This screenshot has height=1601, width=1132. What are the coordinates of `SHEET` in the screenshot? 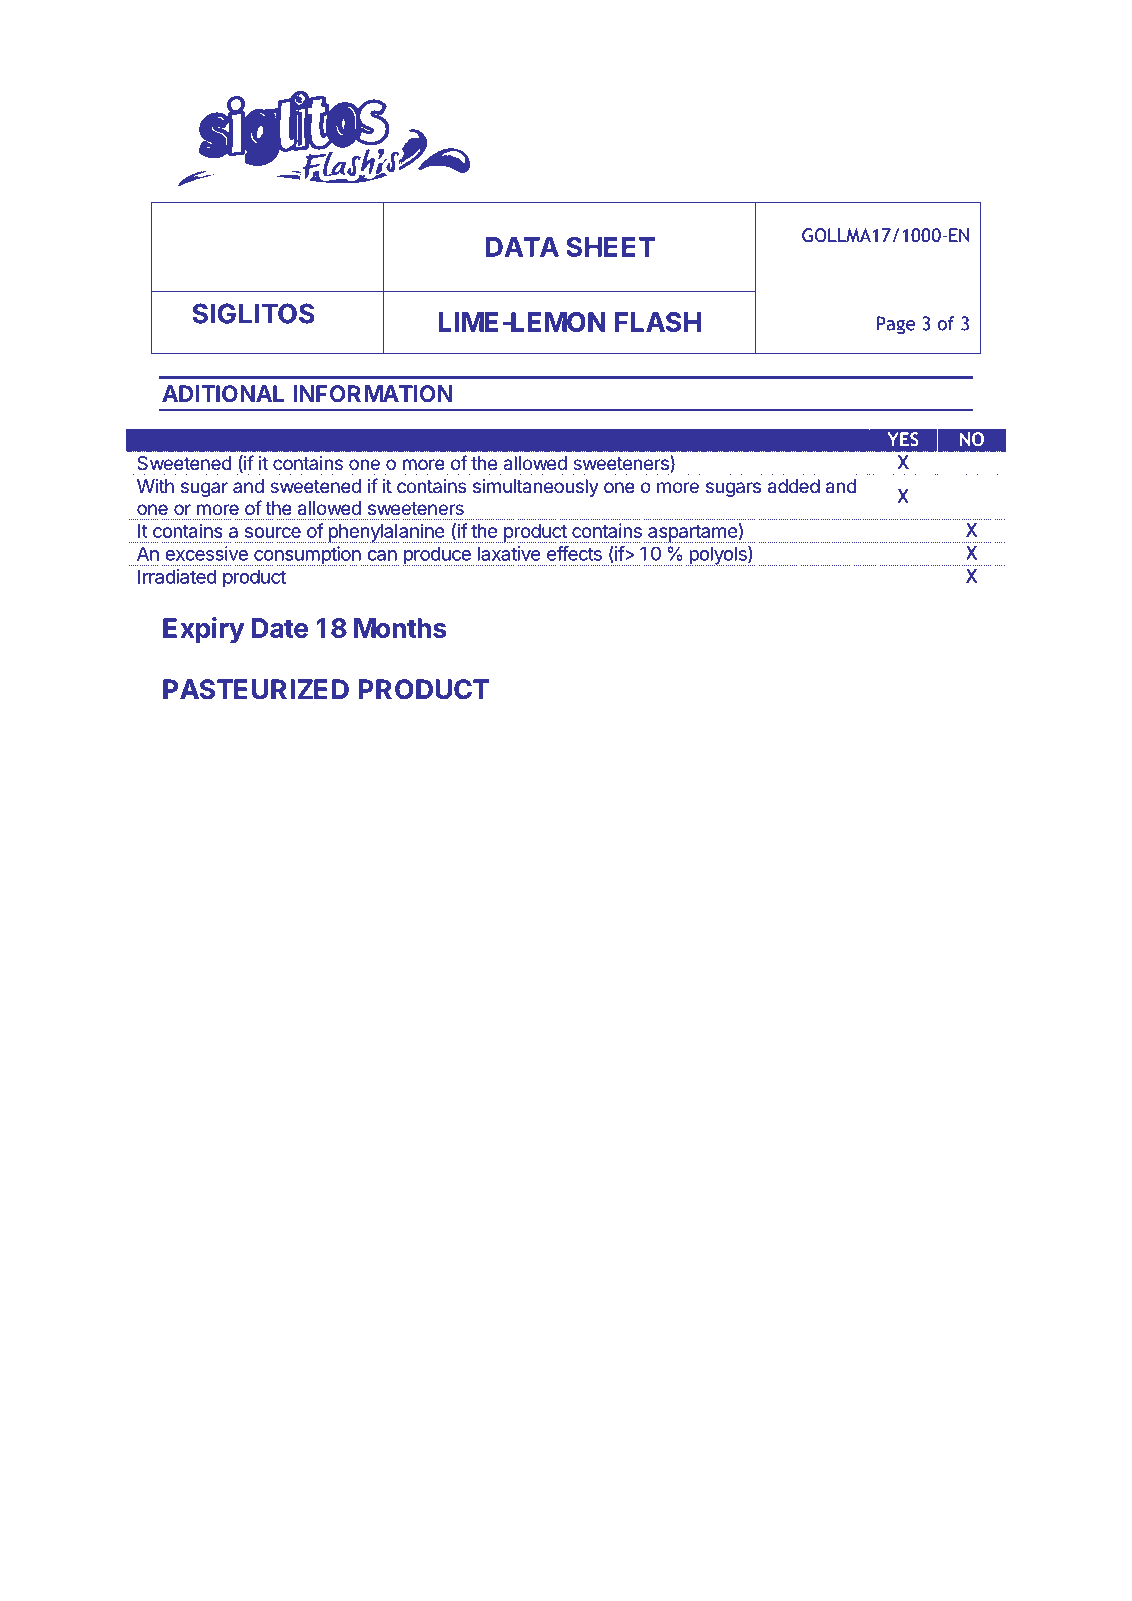 It's located at (610, 247).
